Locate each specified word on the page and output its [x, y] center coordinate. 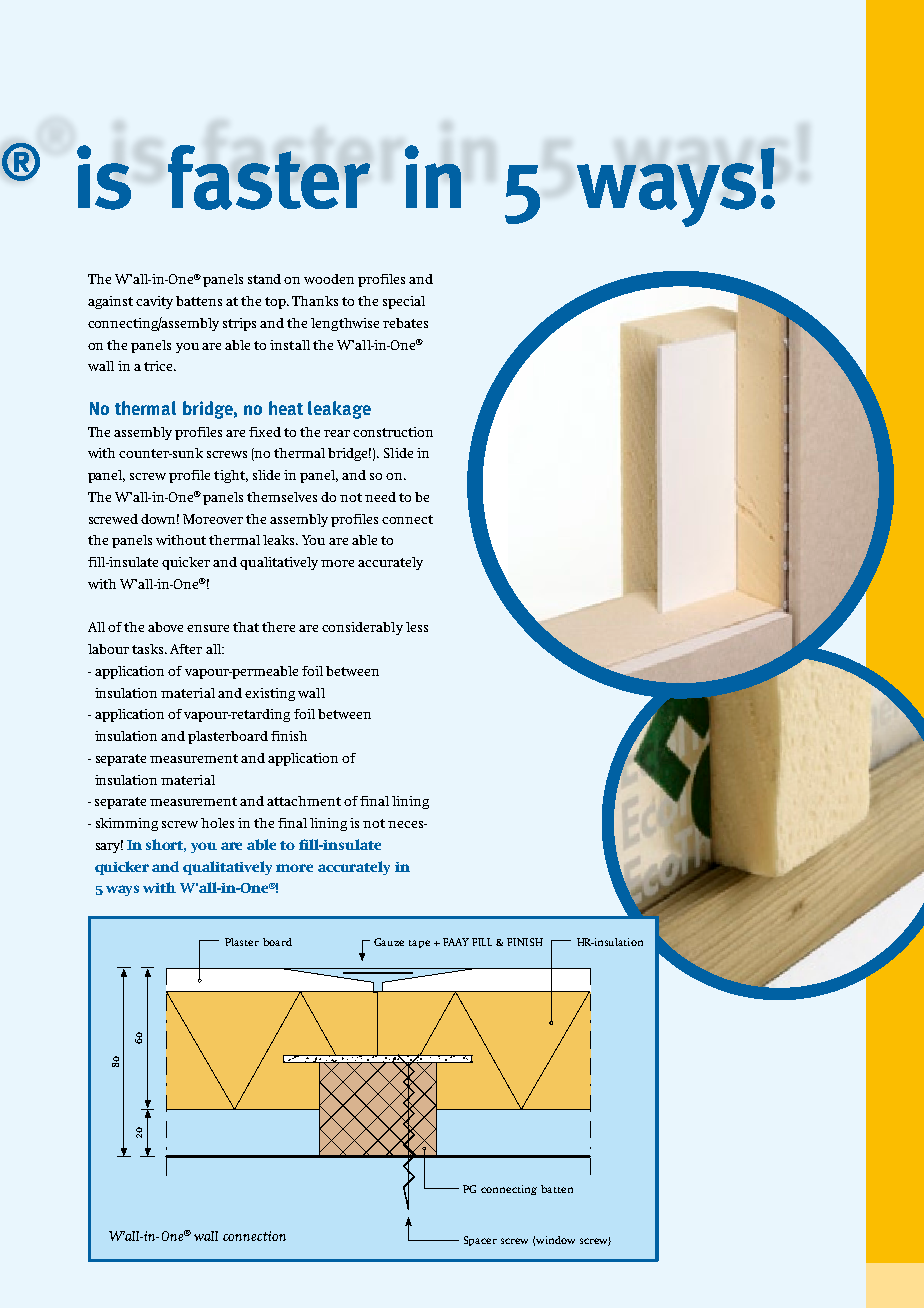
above [165, 627]
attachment [304, 801]
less [417, 627]
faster [269, 177]
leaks [280, 540]
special [404, 302]
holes [217, 823]
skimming [127, 824]
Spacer [480, 1241]
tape [419, 944]
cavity [154, 302]
